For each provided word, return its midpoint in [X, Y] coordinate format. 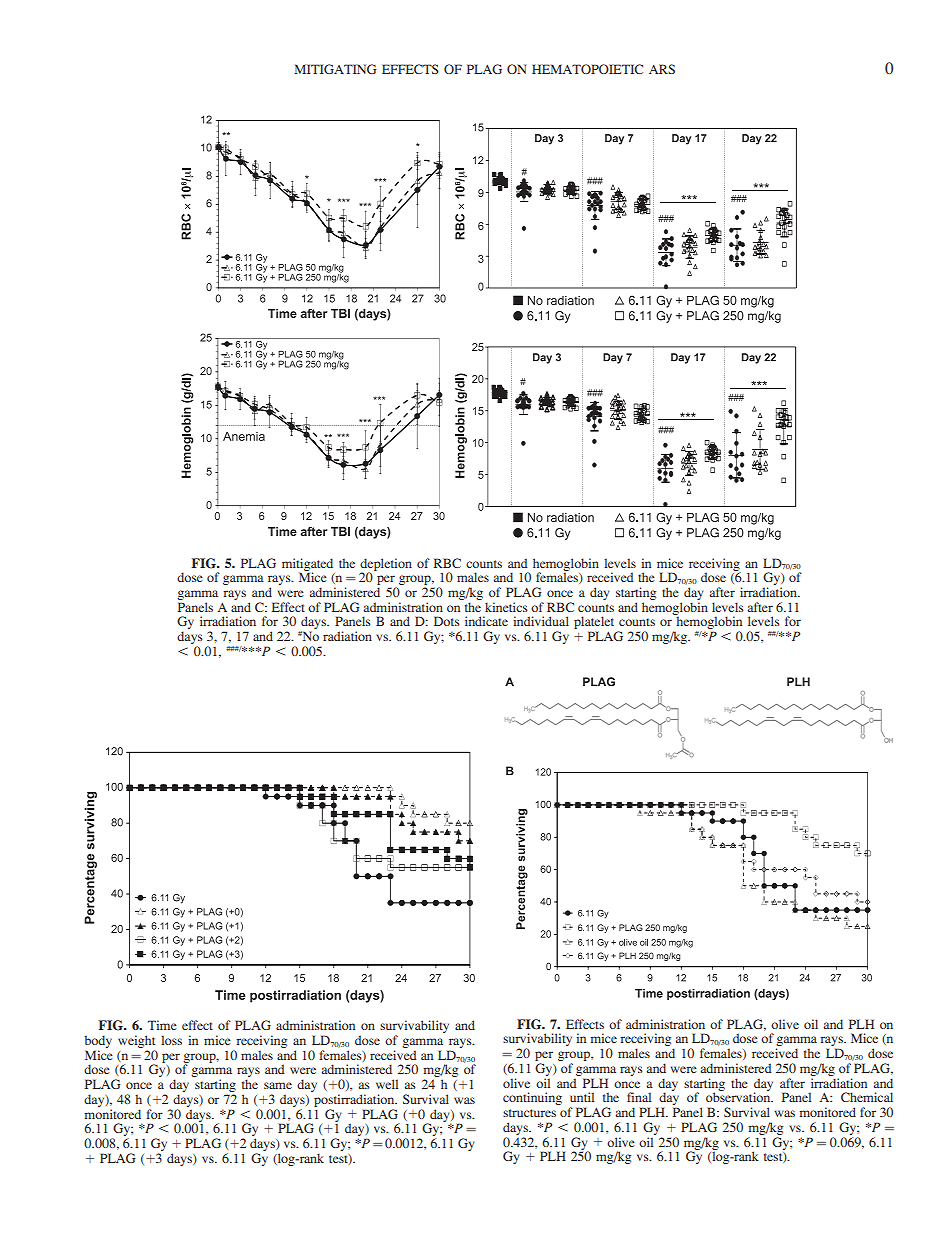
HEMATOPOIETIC [587, 69]
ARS [662, 69]
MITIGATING [335, 69]
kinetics [506, 607]
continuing [532, 1098]
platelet [594, 624]
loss [171, 1040]
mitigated [307, 565]
